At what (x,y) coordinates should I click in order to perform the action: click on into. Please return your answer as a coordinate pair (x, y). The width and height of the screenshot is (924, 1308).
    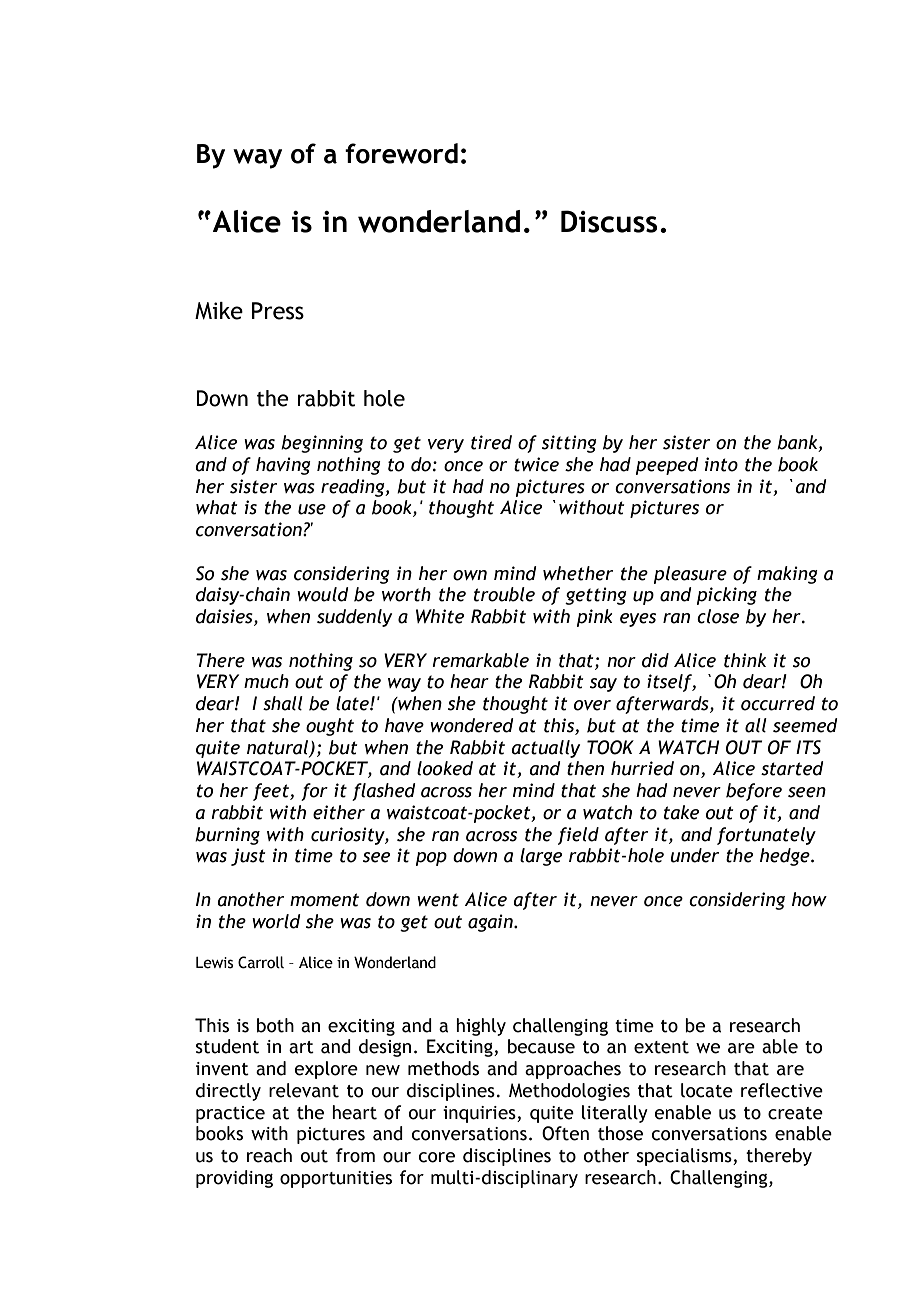
    Looking at the image, I should click on (721, 464).
